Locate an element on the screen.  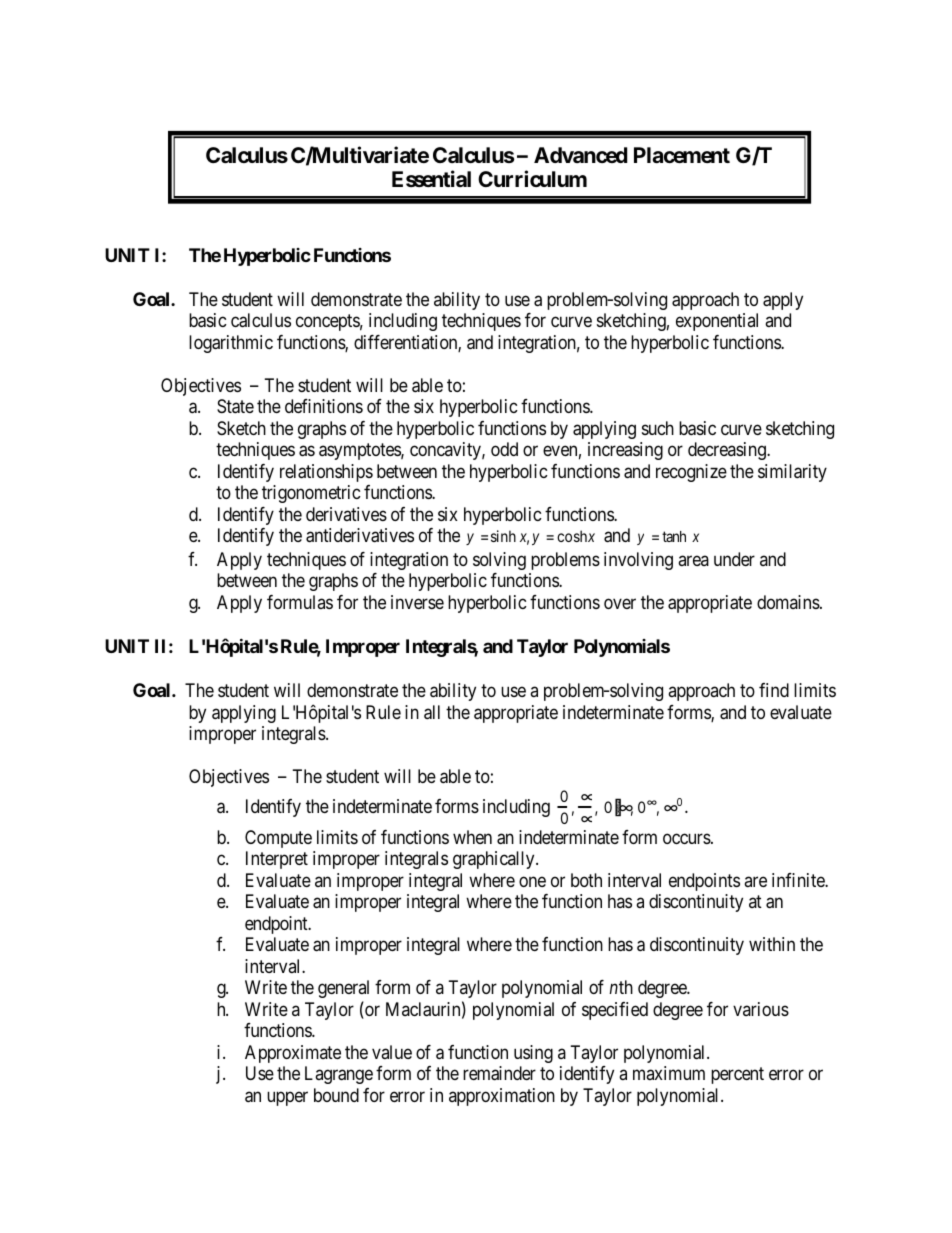
over is located at coordinates (620, 603).
